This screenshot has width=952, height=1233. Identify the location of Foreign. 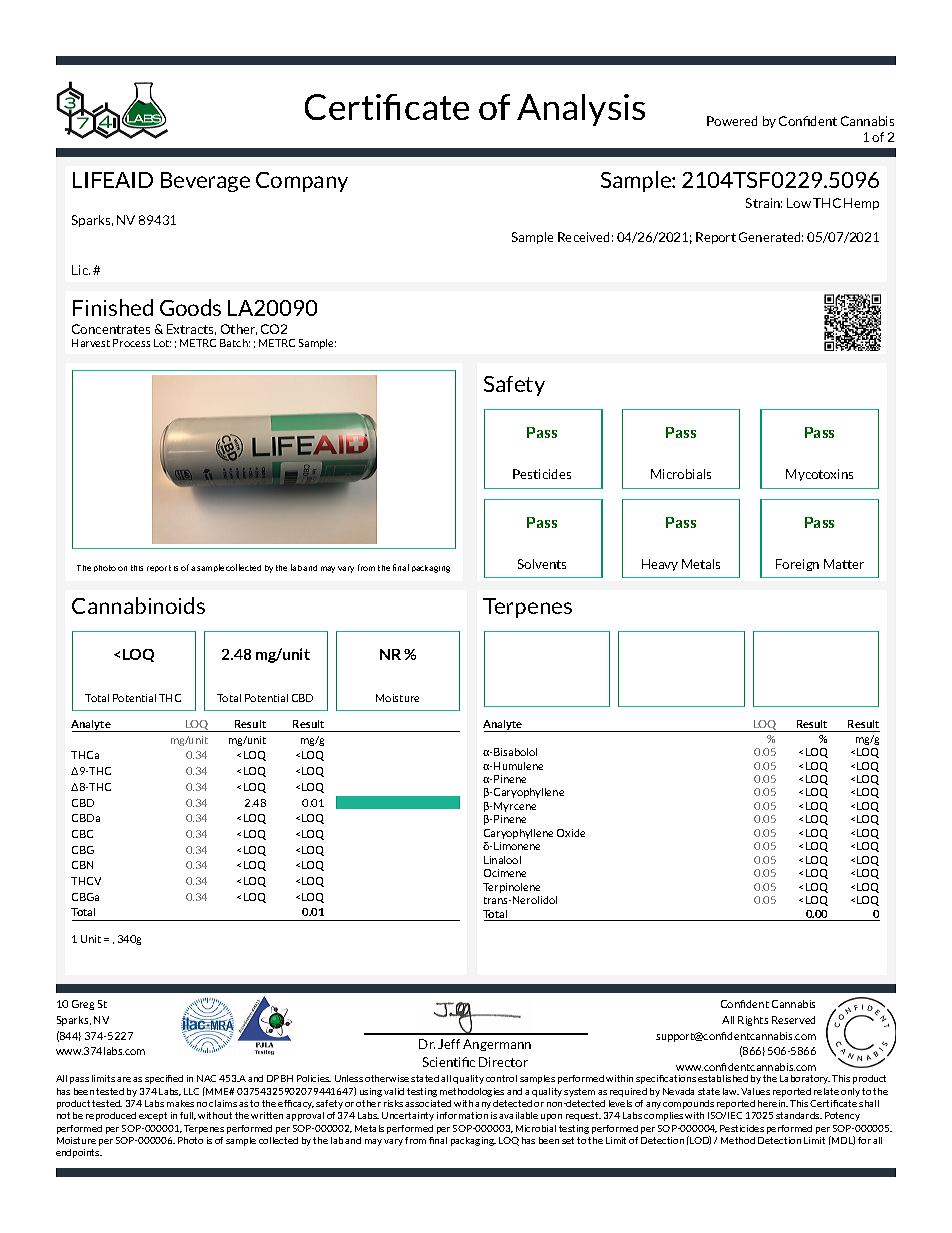
(797, 565).
